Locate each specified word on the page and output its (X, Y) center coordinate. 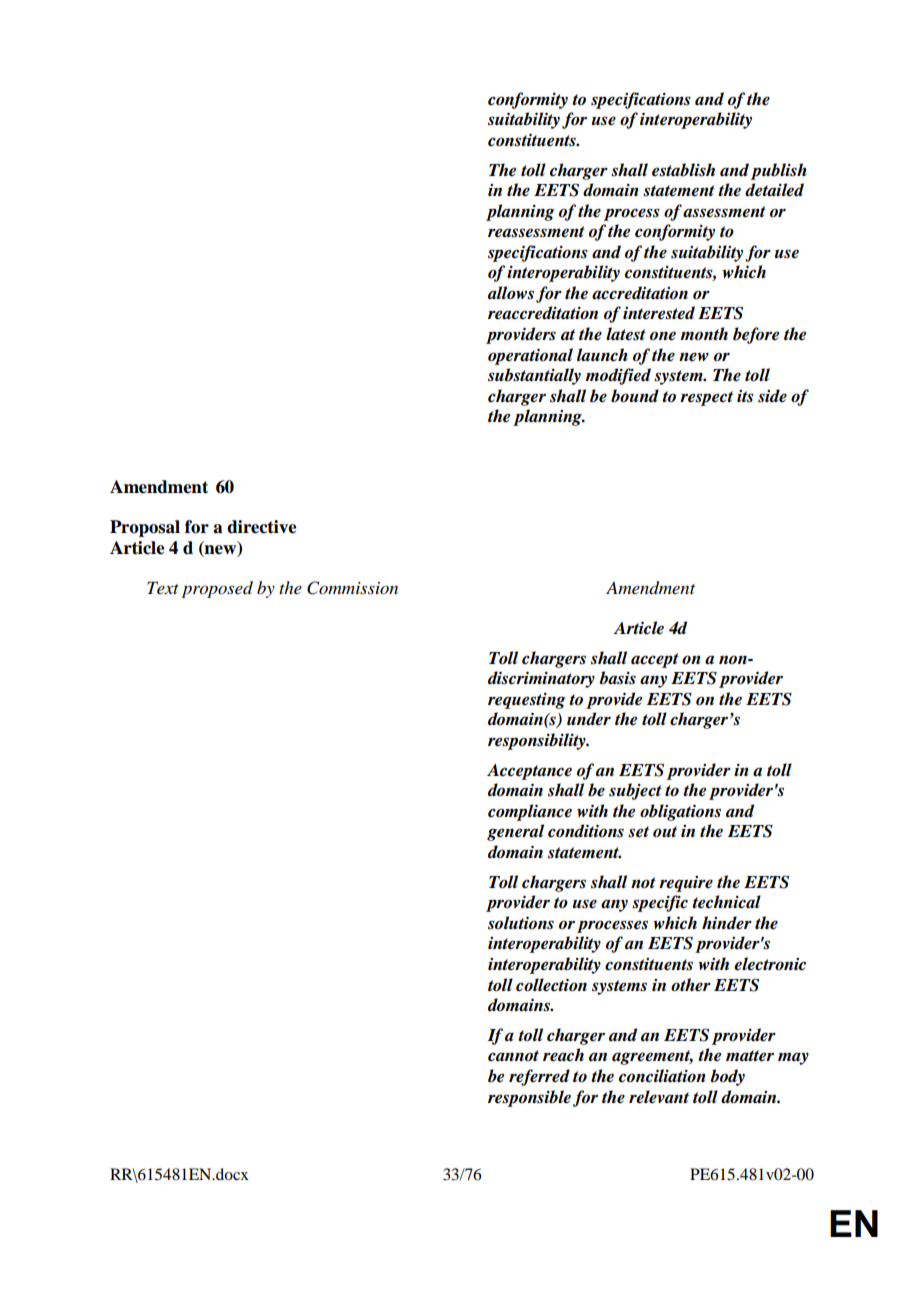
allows (511, 293)
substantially (534, 376)
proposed (217, 589)
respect (706, 398)
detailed (774, 190)
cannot (513, 1056)
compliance (530, 812)
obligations (680, 812)
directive (262, 527)
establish (683, 170)
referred (539, 1077)
